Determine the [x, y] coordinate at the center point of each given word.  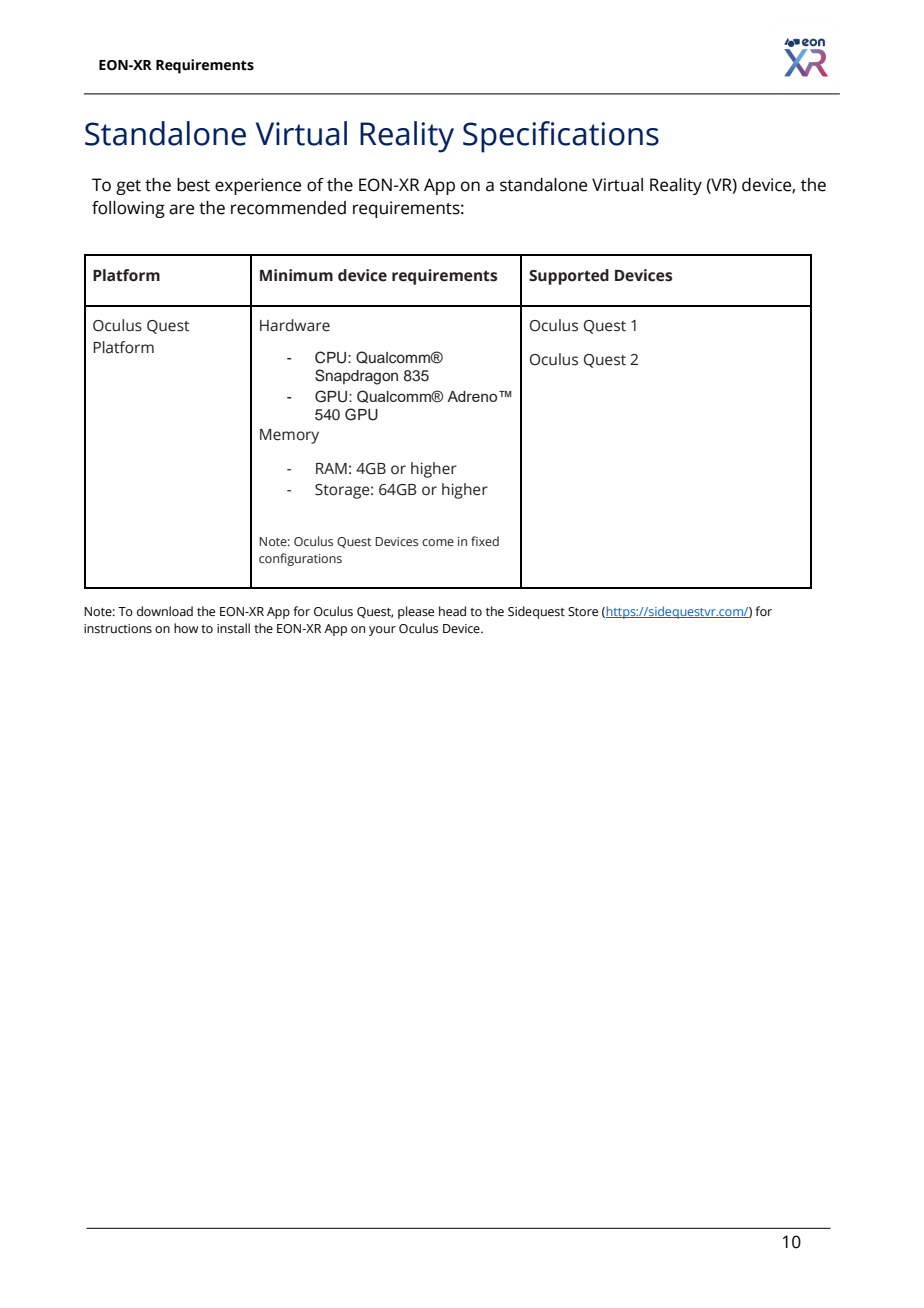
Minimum [296, 275]
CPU [332, 357]
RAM [331, 468]
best [193, 185]
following [128, 209]
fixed [485, 541]
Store [583, 611]
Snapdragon [356, 377]
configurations [300, 559]
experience [258, 186]
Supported [569, 277]
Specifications [561, 137]
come [438, 542]
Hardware [295, 325]
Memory [289, 436]
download [165, 611]
